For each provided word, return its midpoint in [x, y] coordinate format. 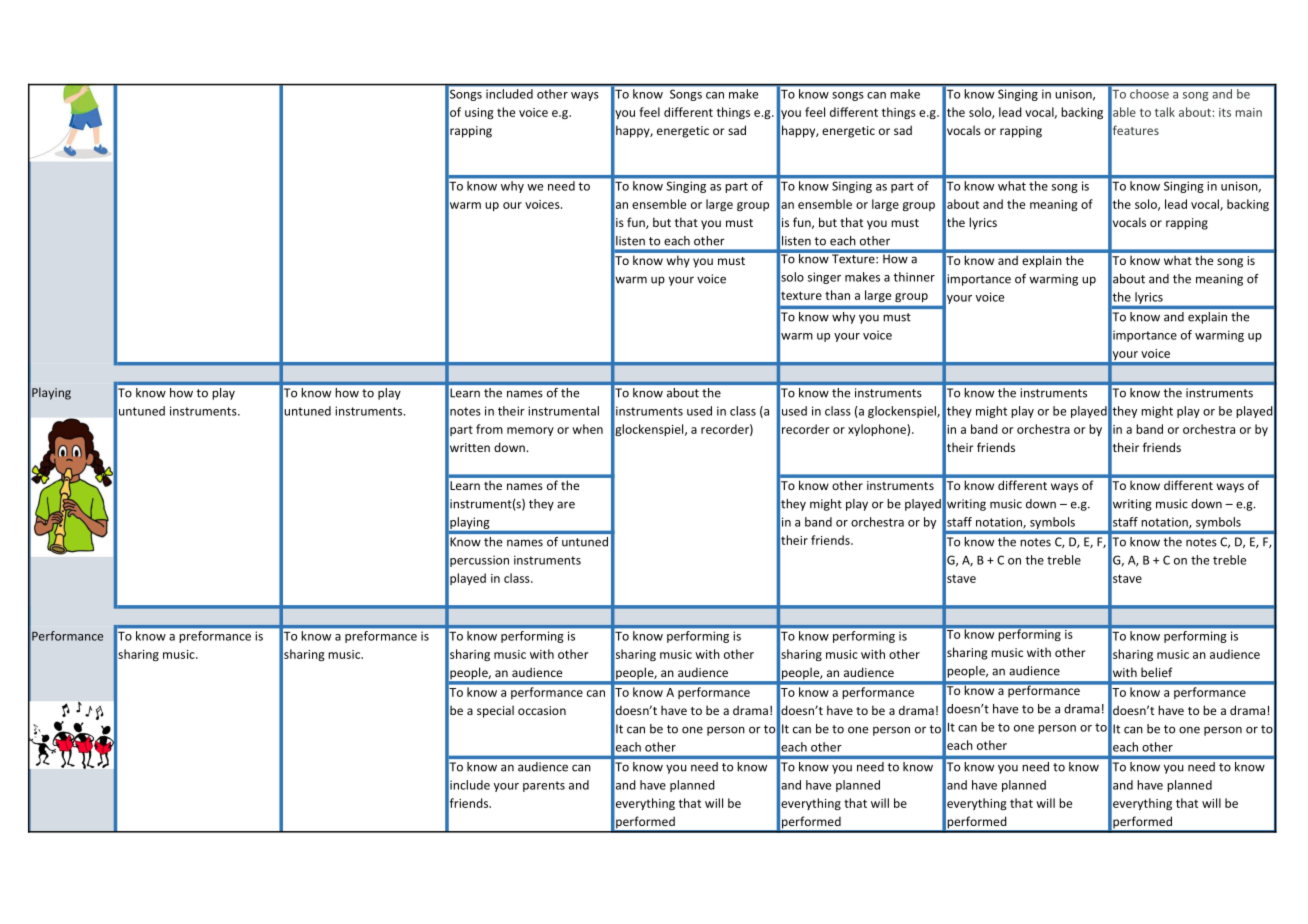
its [1225, 112]
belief [1157, 672]
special [495, 711]
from [489, 429]
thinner [914, 277]
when [587, 429]
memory [530, 431]
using [479, 113]
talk [1165, 112]
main [1249, 112]
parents [544, 786]
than [837, 295]
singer [824, 278]
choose [1149, 94]
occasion [542, 710]
